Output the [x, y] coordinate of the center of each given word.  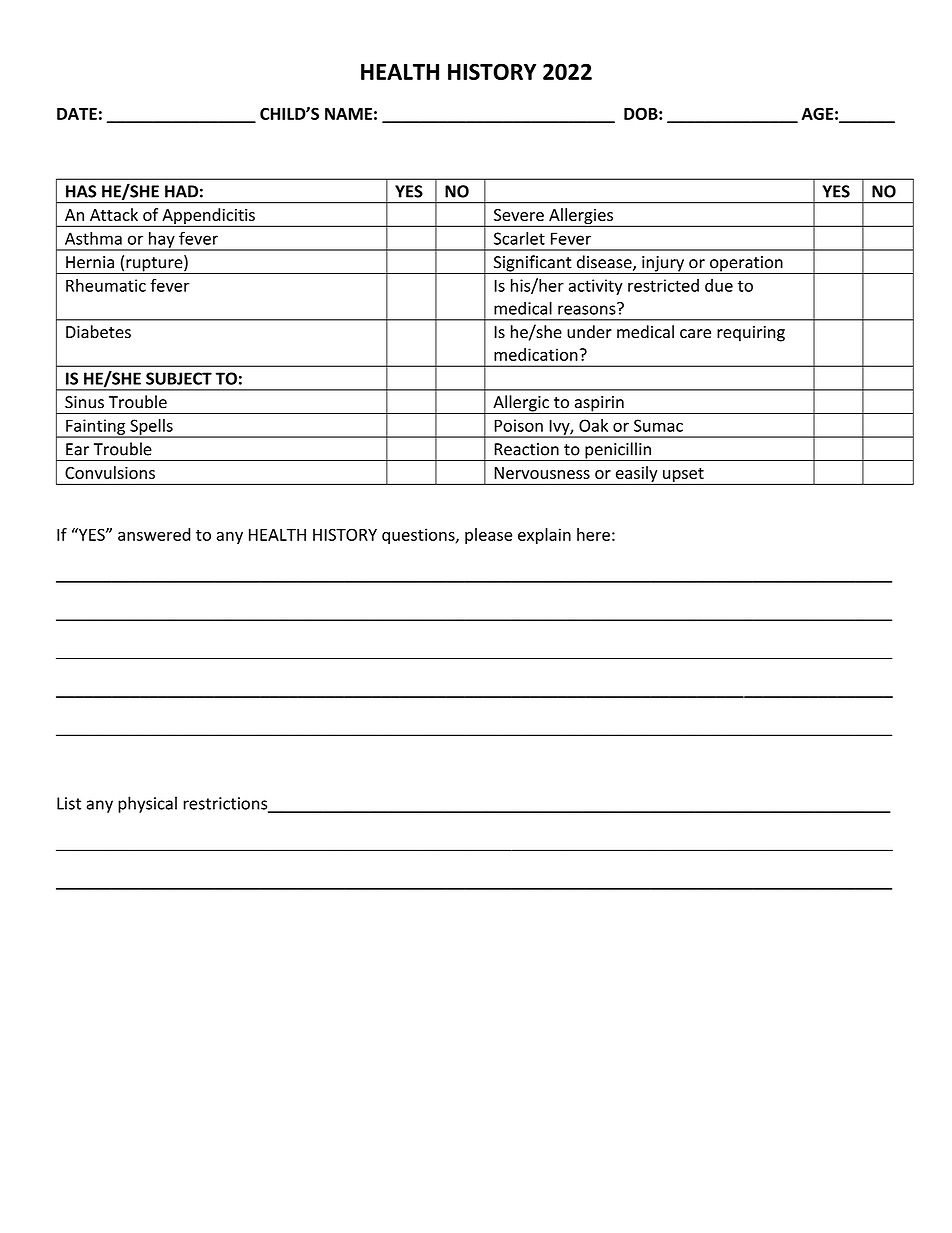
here [593, 534]
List [69, 803]
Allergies [581, 217]
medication [536, 354]
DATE [77, 114]
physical [147, 804]
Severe [519, 215]
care [695, 334]
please [488, 536]
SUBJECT [179, 378]
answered [154, 534]
